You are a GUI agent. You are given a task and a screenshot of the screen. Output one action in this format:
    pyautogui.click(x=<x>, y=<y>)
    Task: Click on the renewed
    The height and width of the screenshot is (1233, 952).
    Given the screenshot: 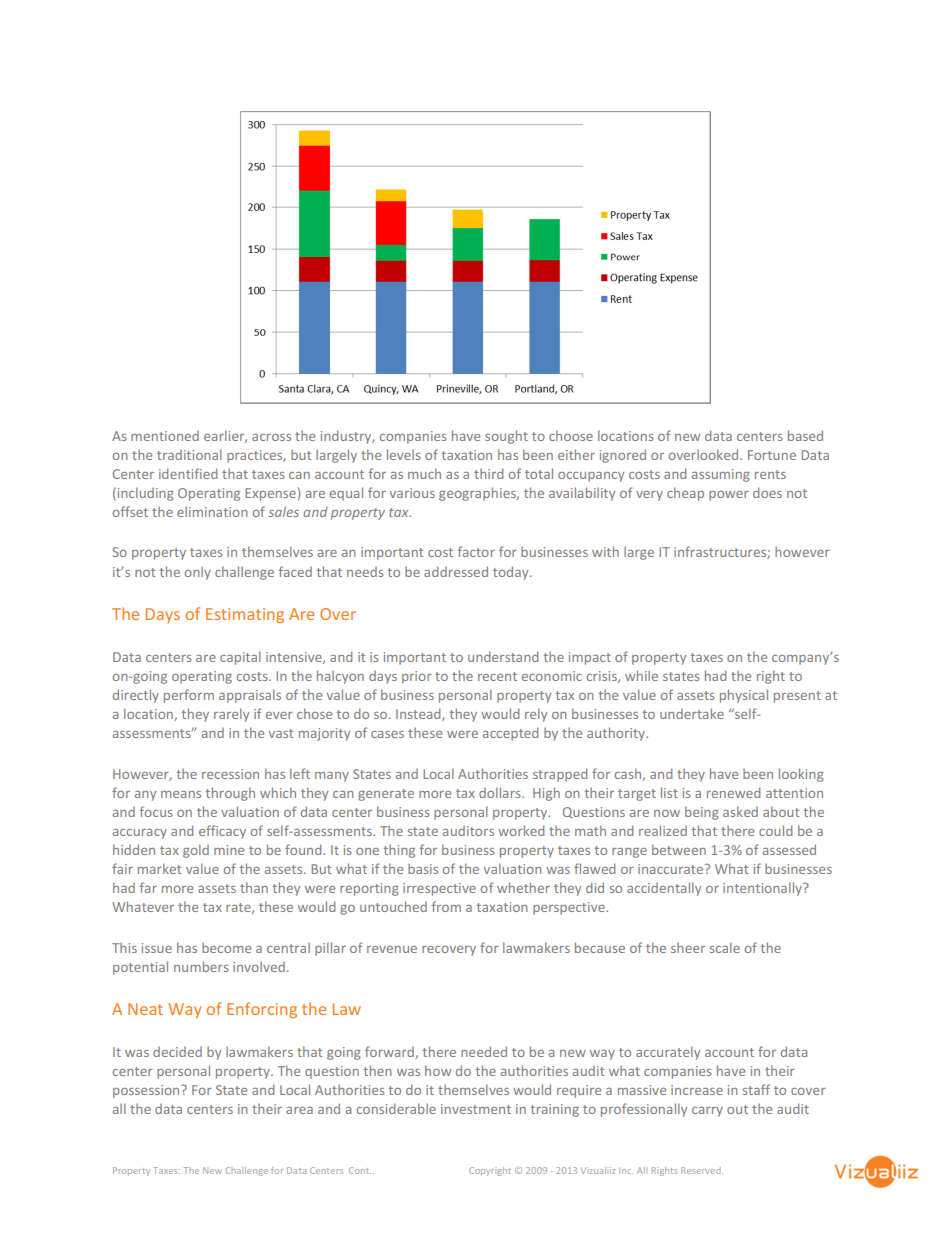 What is the action you would take?
    pyautogui.click(x=733, y=792)
